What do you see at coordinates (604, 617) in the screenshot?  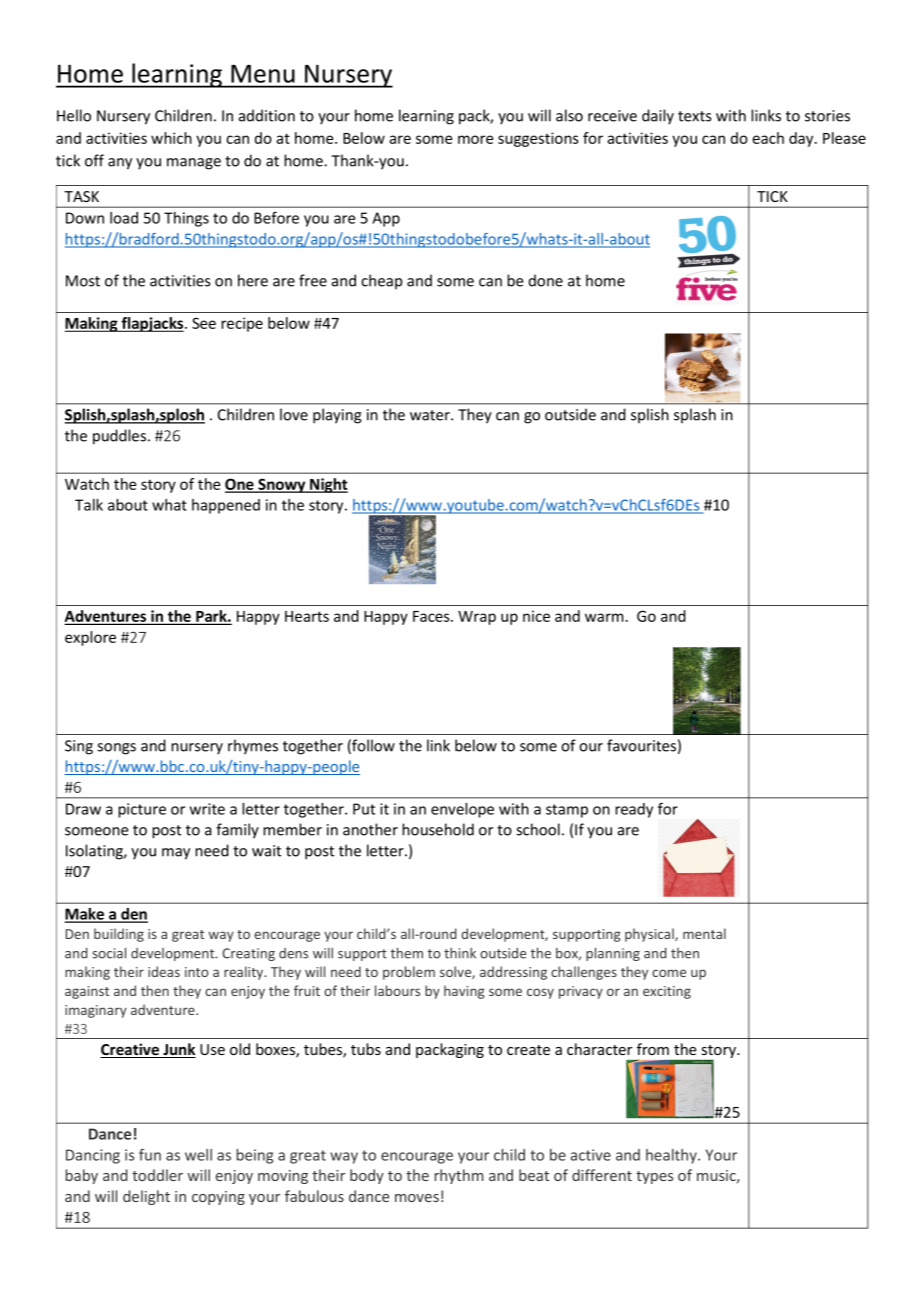 I see `warm` at bounding box center [604, 617].
